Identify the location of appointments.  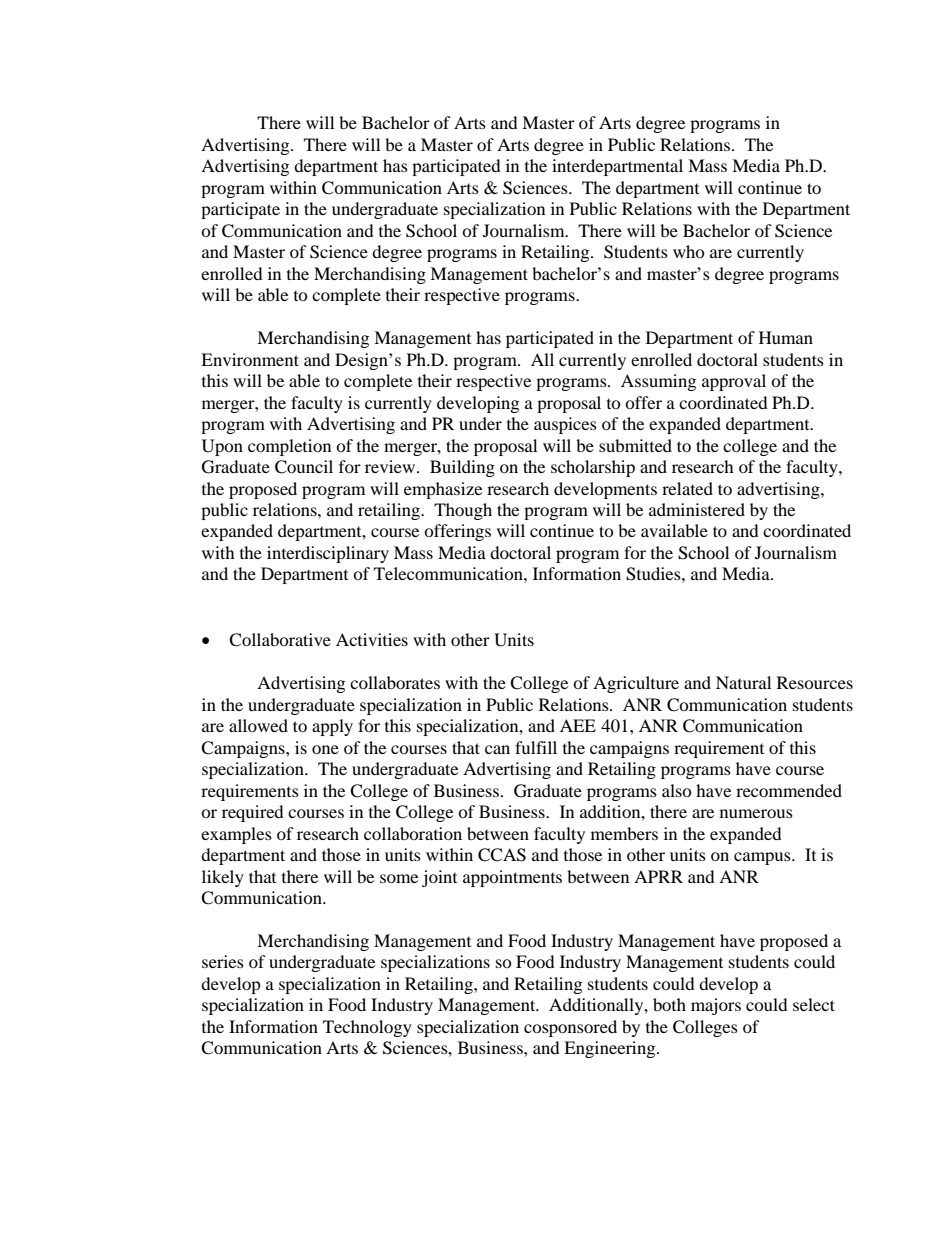
(512, 878).
